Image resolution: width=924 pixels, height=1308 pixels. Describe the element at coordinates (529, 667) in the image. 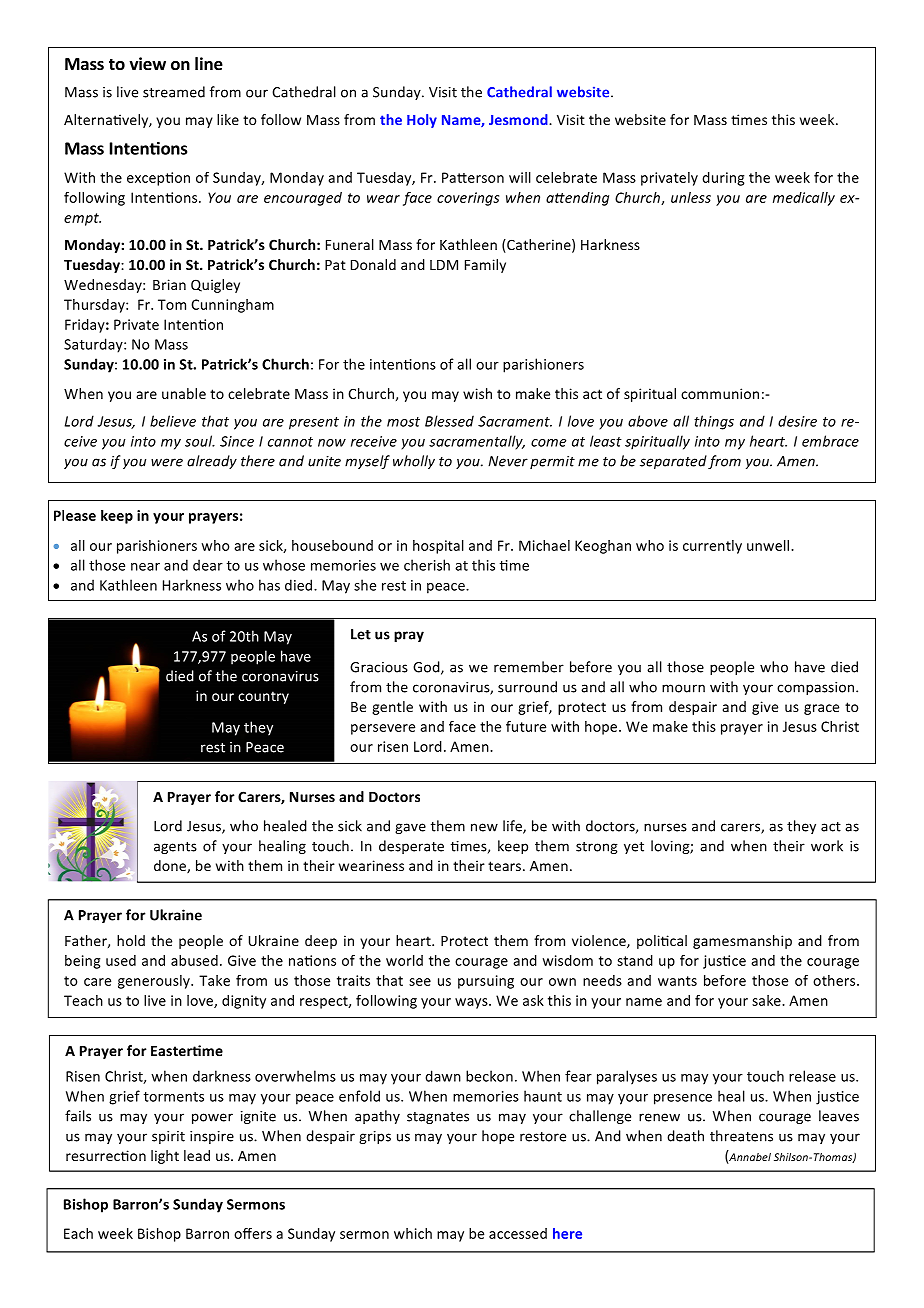

I see `remember` at that location.
